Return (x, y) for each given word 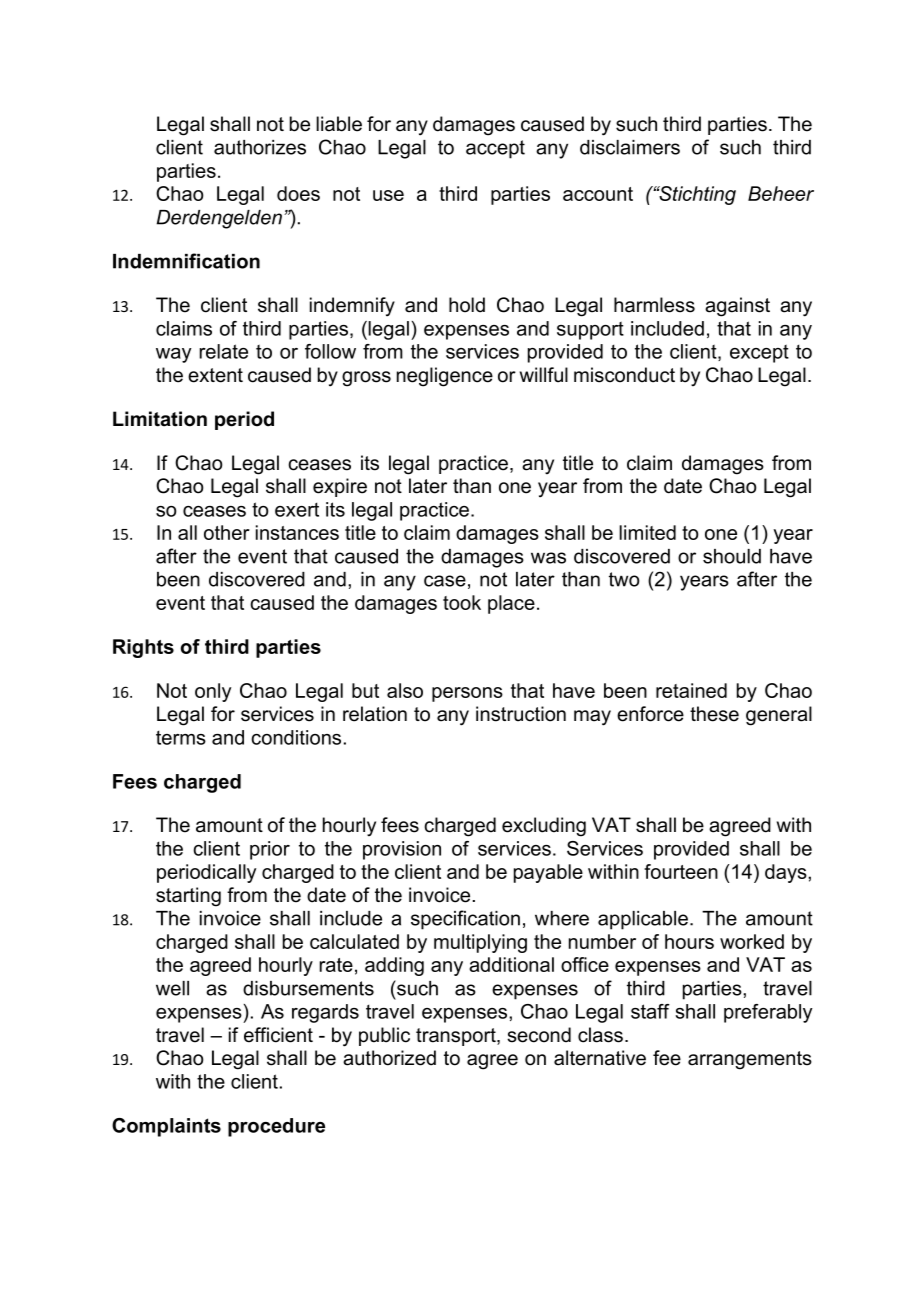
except (759, 354)
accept (495, 149)
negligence (445, 377)
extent (215, 375)
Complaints (166, 1127)
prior (270, 850)
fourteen (681, 871)
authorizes (260, 147)
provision (402, 850)
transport (457, 1037)
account (598, 194)
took (462, 602)
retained (691, 690)
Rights (143, 648)
